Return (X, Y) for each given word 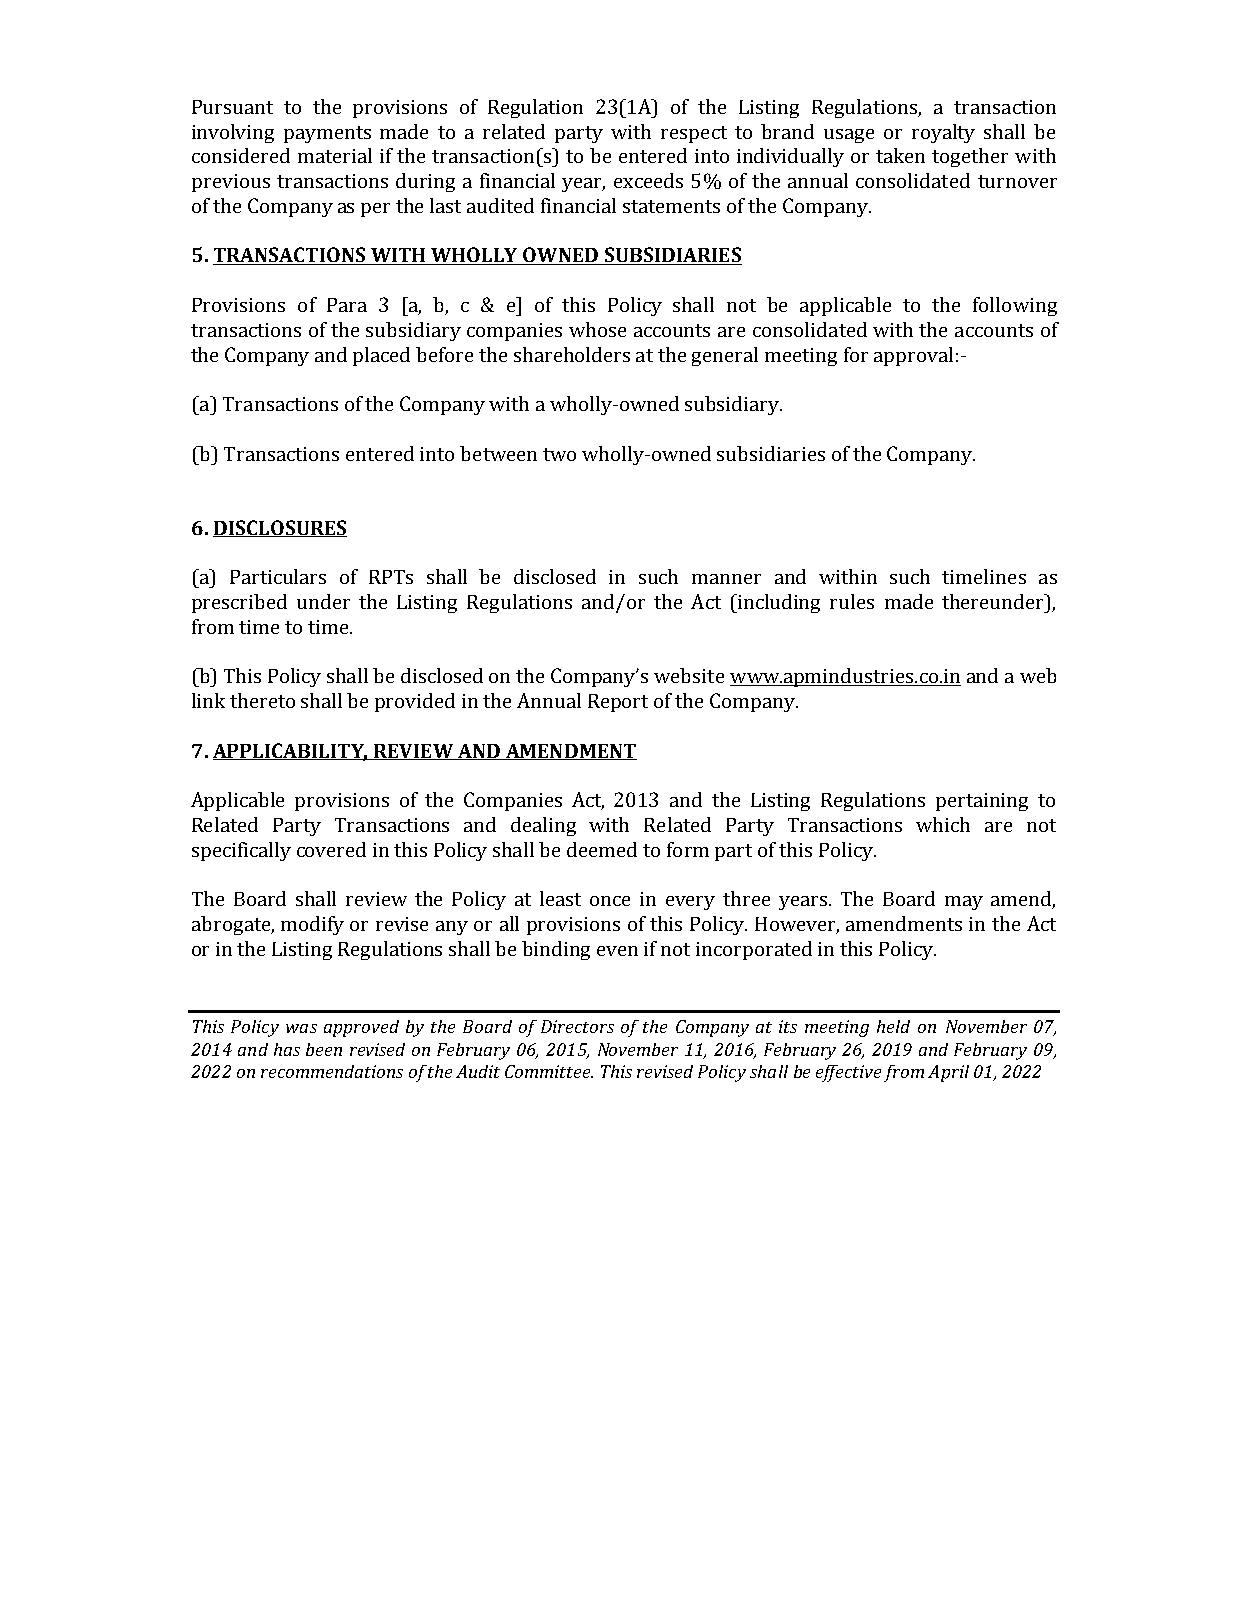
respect (694, 134)
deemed (602, 849)
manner (726, 579)
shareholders (572, 354)
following (1015, 306)
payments (327, 134)
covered (331, 849)
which (943, 824)
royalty (943, 133)
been (324, 1049)
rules (852, 601)
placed (381, 356)
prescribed (239, 603)
